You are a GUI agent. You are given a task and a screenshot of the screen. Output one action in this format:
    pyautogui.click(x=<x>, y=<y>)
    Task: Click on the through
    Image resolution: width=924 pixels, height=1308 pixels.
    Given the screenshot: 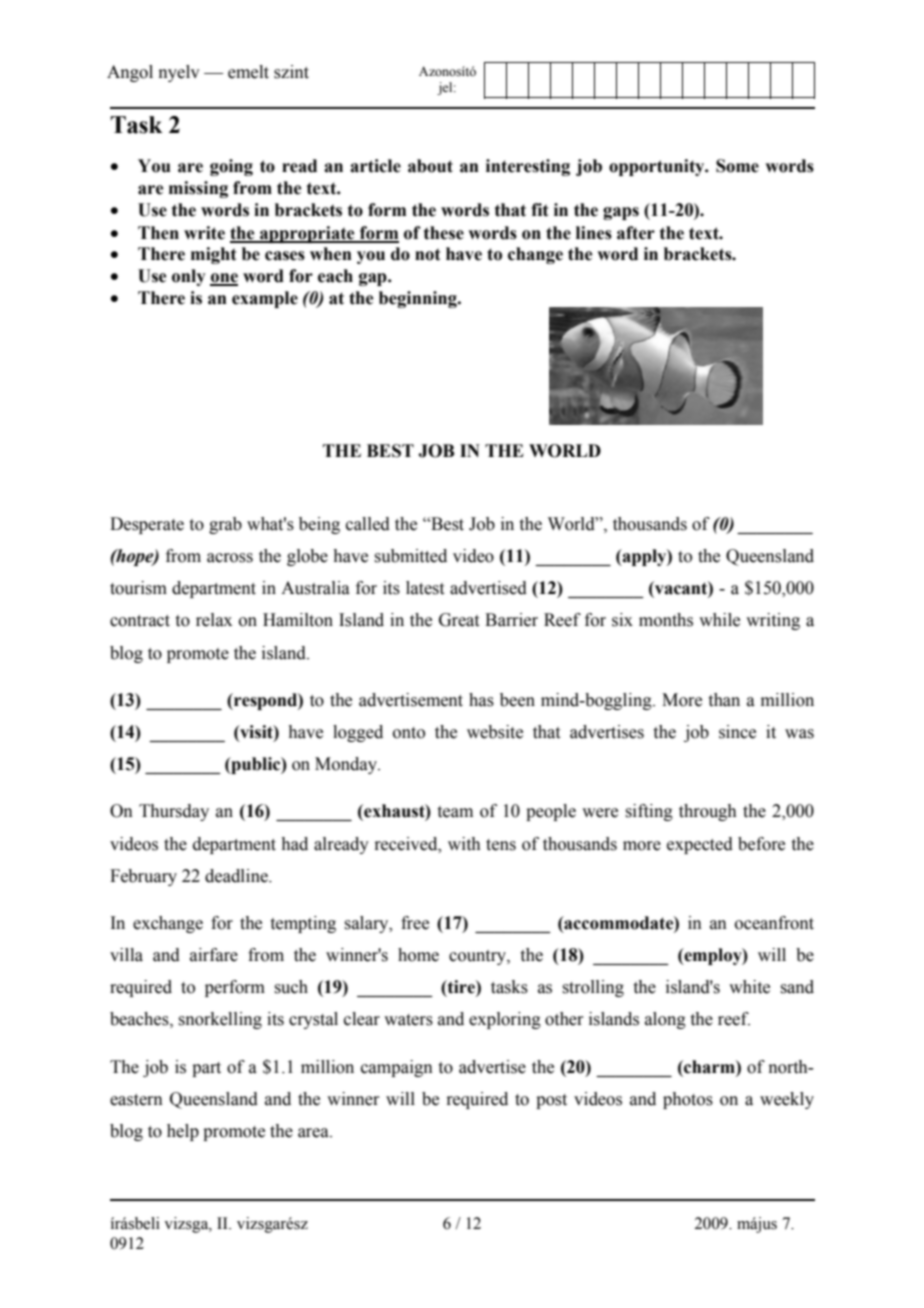 What is the action you would take?
    pyautogui.click(x=708, y=812)
